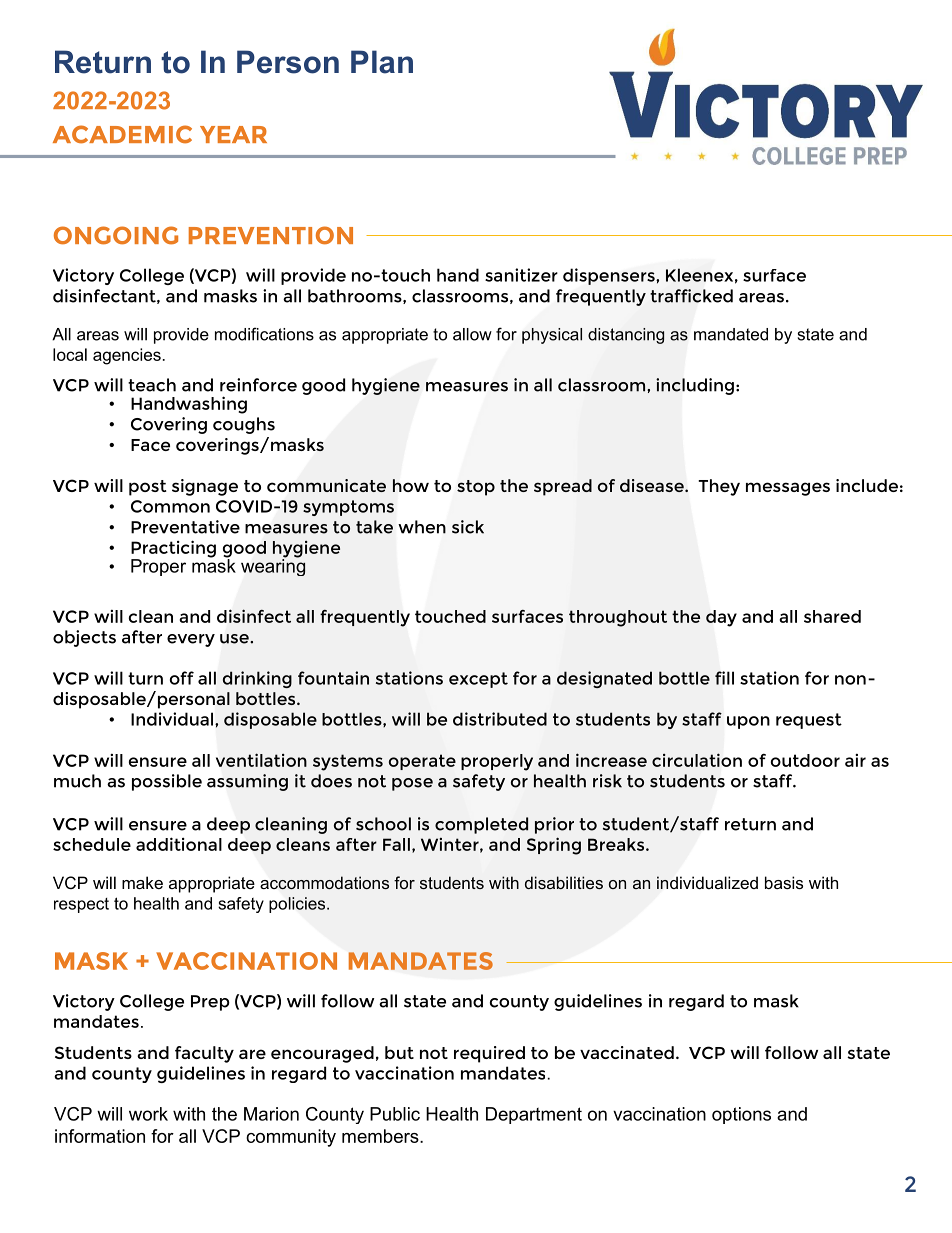 The image size is (952, 1233). I want to click on mandated, so click(731, 334).
